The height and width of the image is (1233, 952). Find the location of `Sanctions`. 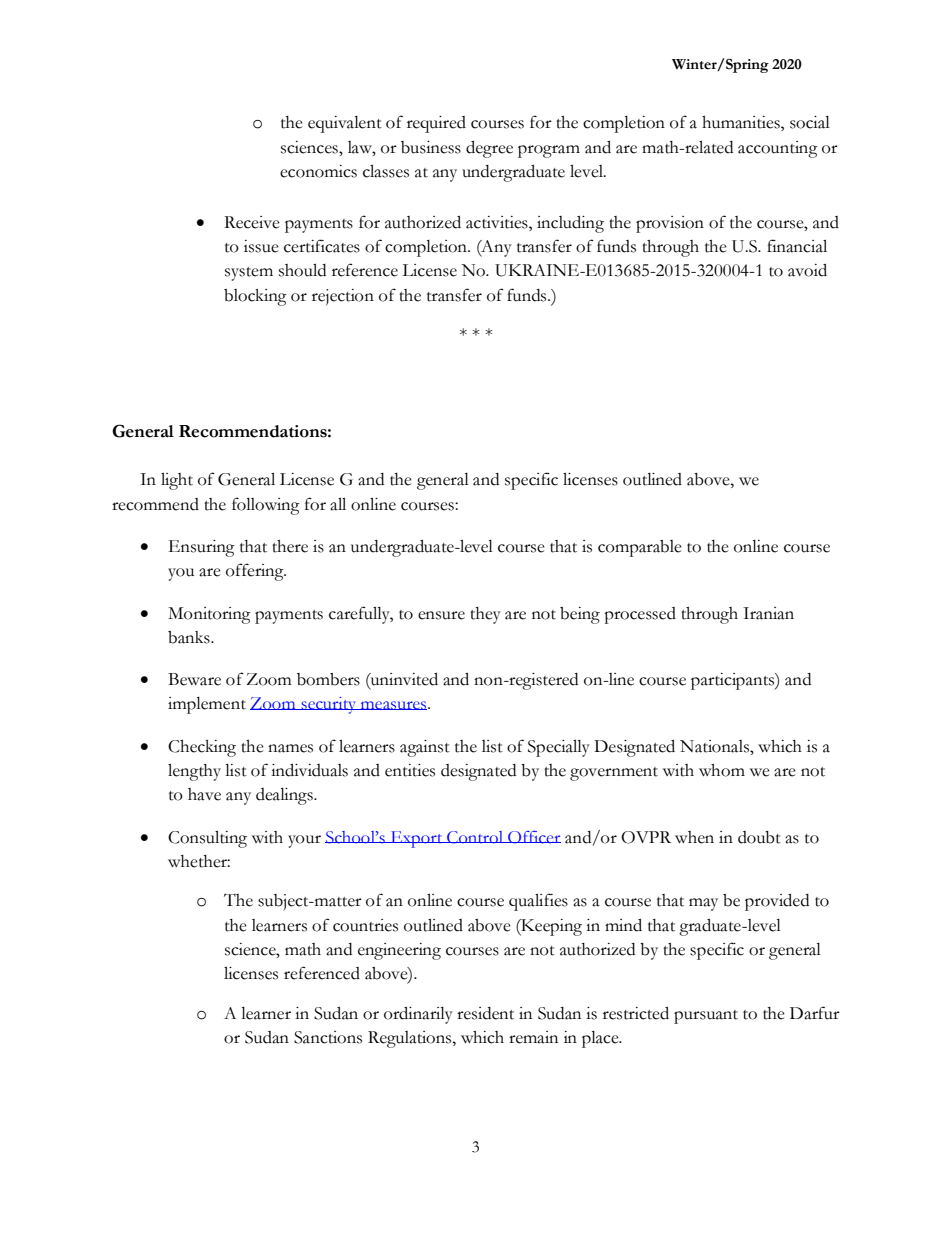

Sanctions is located at coordinates (328, 1037).
